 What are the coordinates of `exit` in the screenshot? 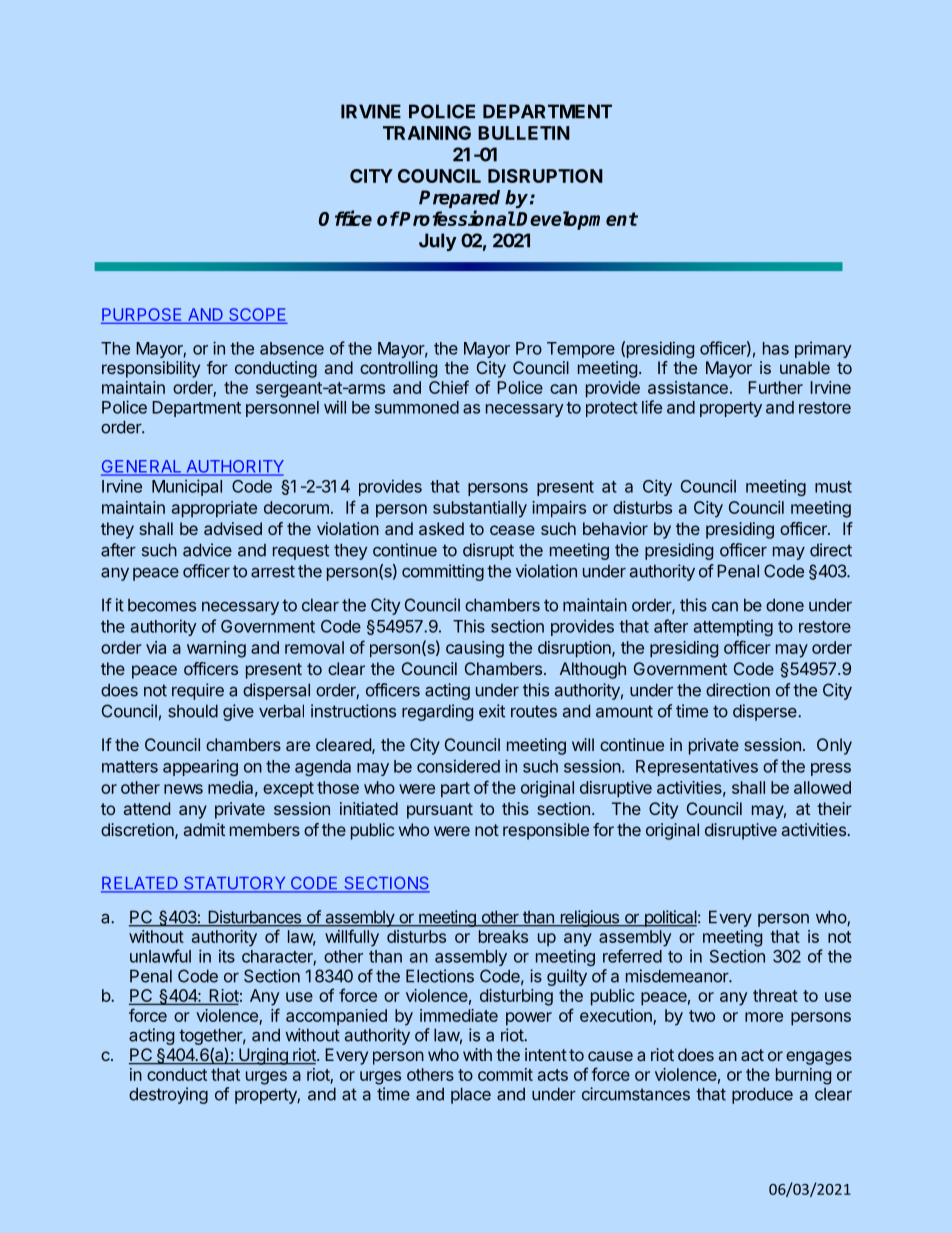 It's located at (492, 711).
